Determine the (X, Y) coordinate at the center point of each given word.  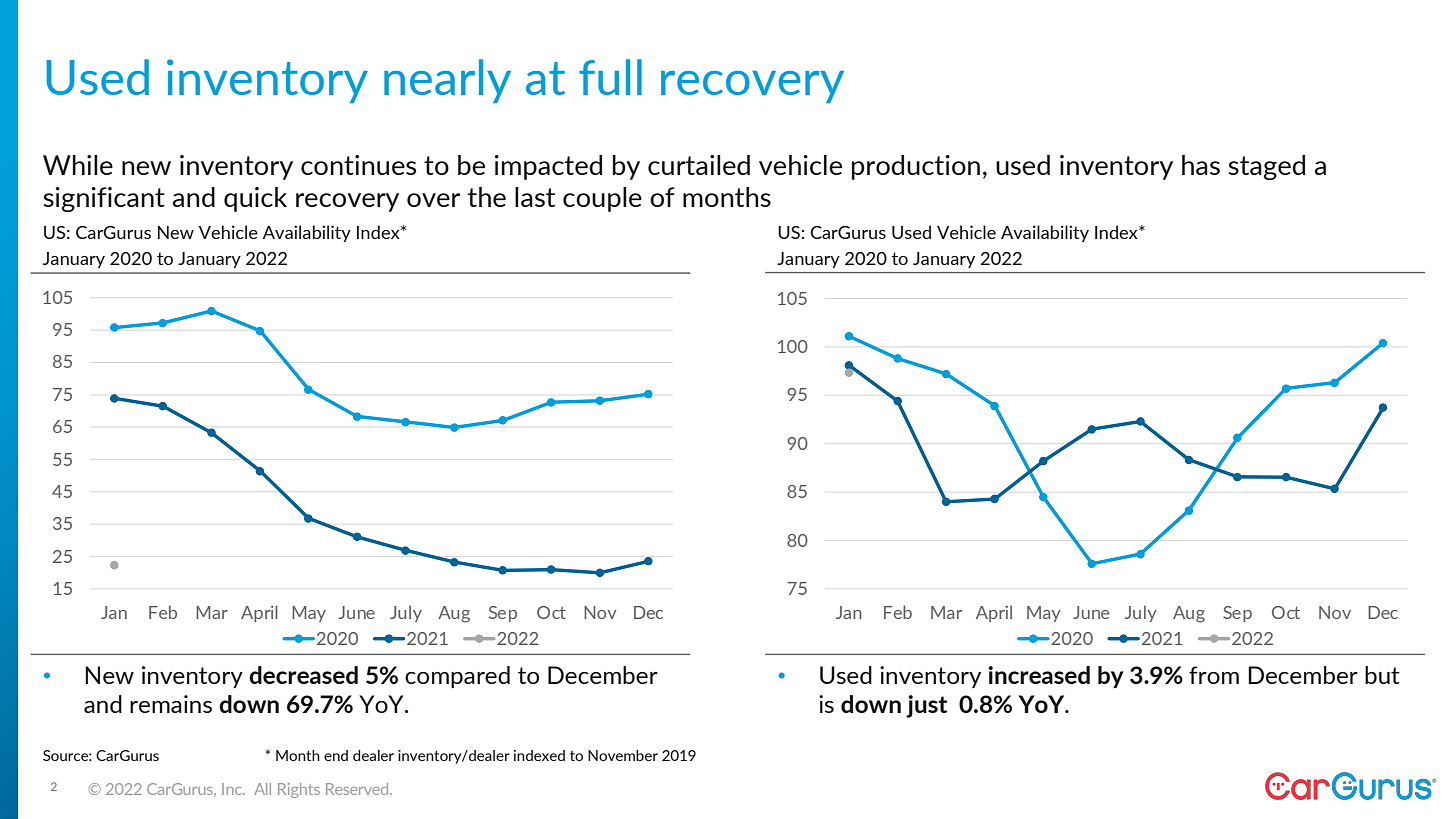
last (535, 197)
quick (255, 199)
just (926, 706)
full (610, 77)
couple (602, 199)
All (262, 789)
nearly (447, 81)
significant (104, 199)
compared (457, 677)
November (623, 755)
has (1201, 165)
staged (1266, 167)
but (1382, 675)
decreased (303, 675)
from (1214, 675)
